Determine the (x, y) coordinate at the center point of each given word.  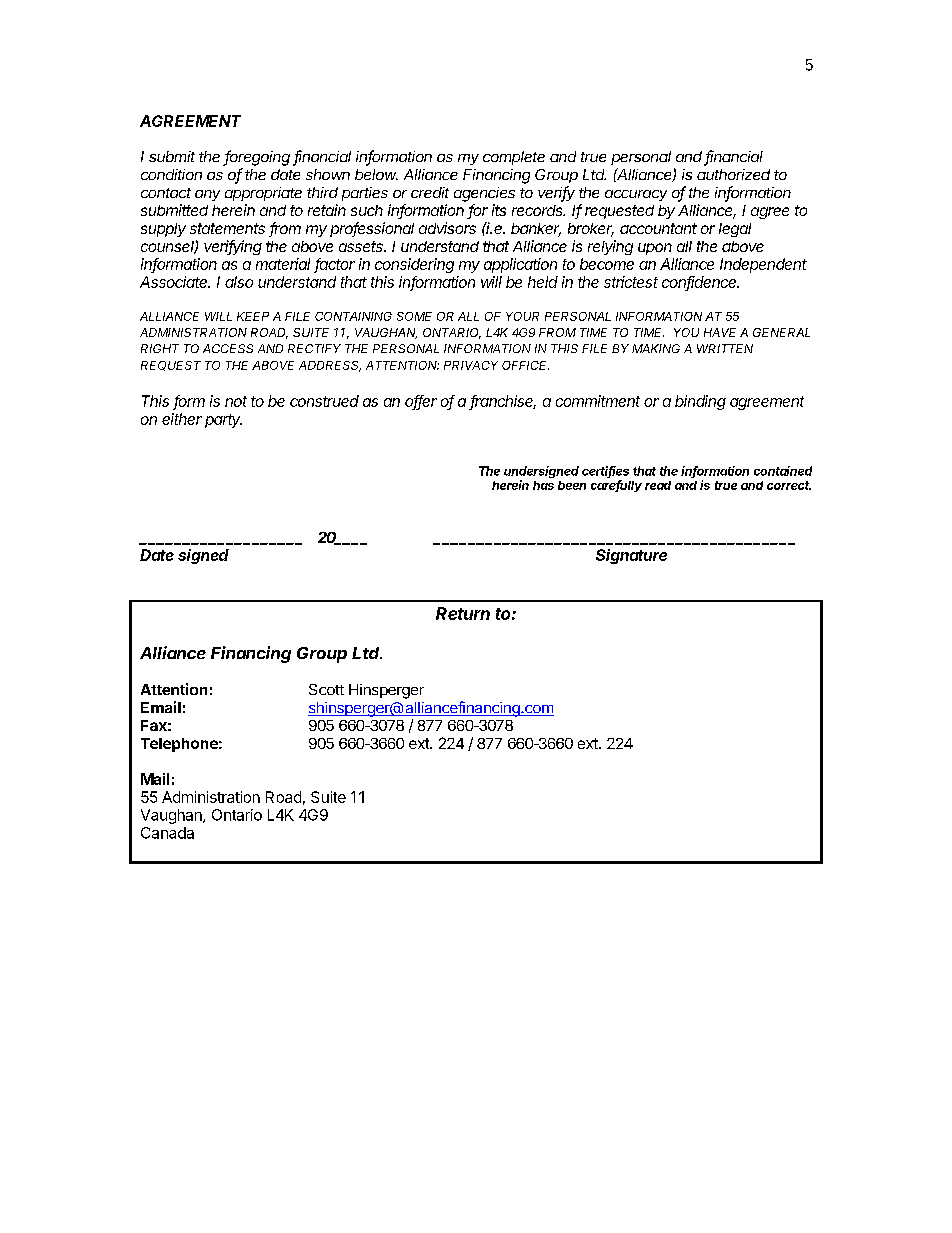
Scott (326, 689)
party (223, 421)
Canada (167, 833)
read (658, 485)
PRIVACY (471, 365)
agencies (484, 194)
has (543, 485)
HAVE (720, 332)
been (572, 485)
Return (463, 613)
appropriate (263, 194)
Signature (631, 556)
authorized (733, 174)
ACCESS (228, 348)
